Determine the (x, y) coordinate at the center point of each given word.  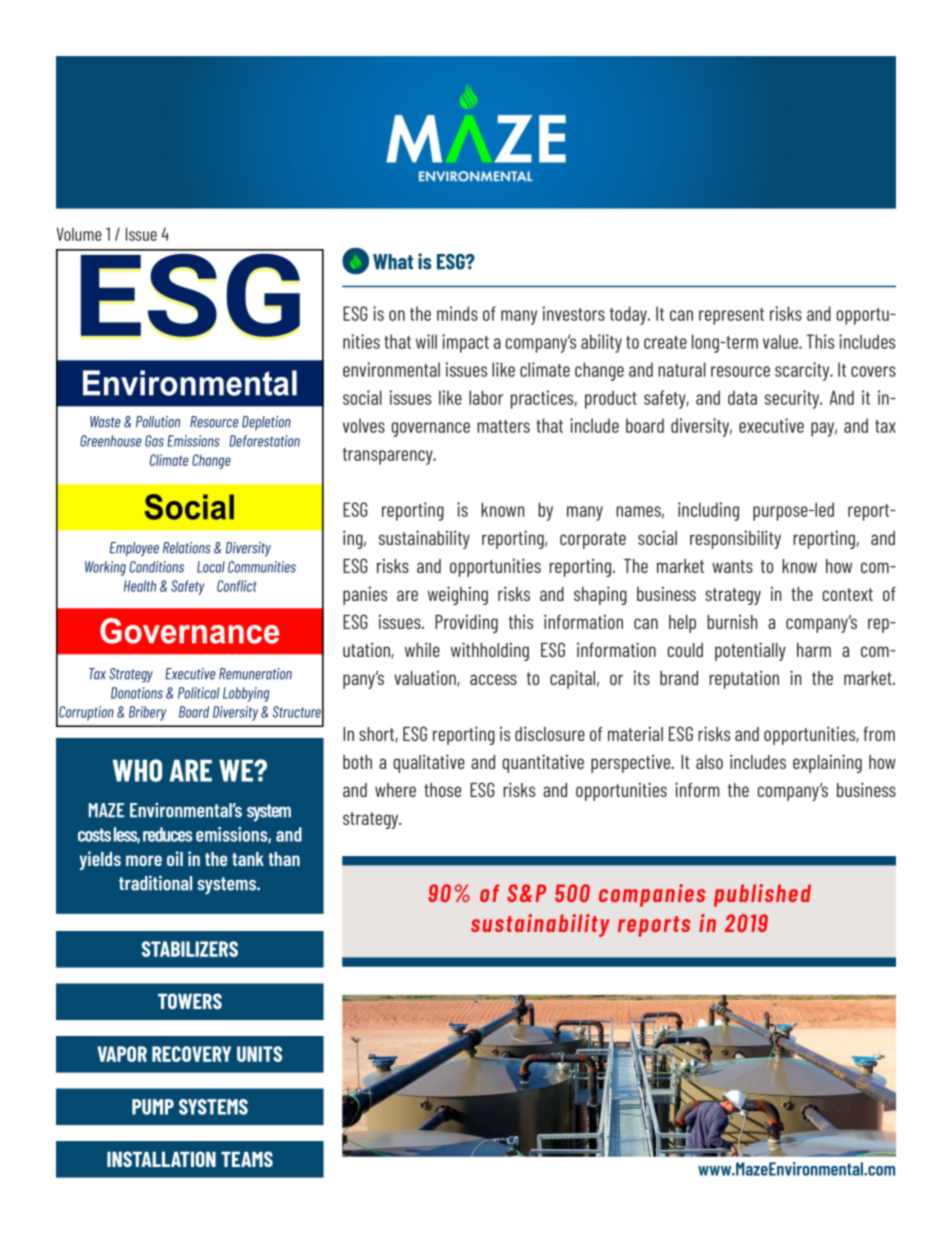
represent (731, 316)
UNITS (259, 1054)
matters (503, 426)
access (493, 679)
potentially (750, 651)
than (284, 859)
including (708, 511)
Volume (79, 234)
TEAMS (247, 1159)
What (393, 262)
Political (198, 693)
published (762, 895)
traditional (155, 883)
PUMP (153, 1107)
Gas (154, 441)
